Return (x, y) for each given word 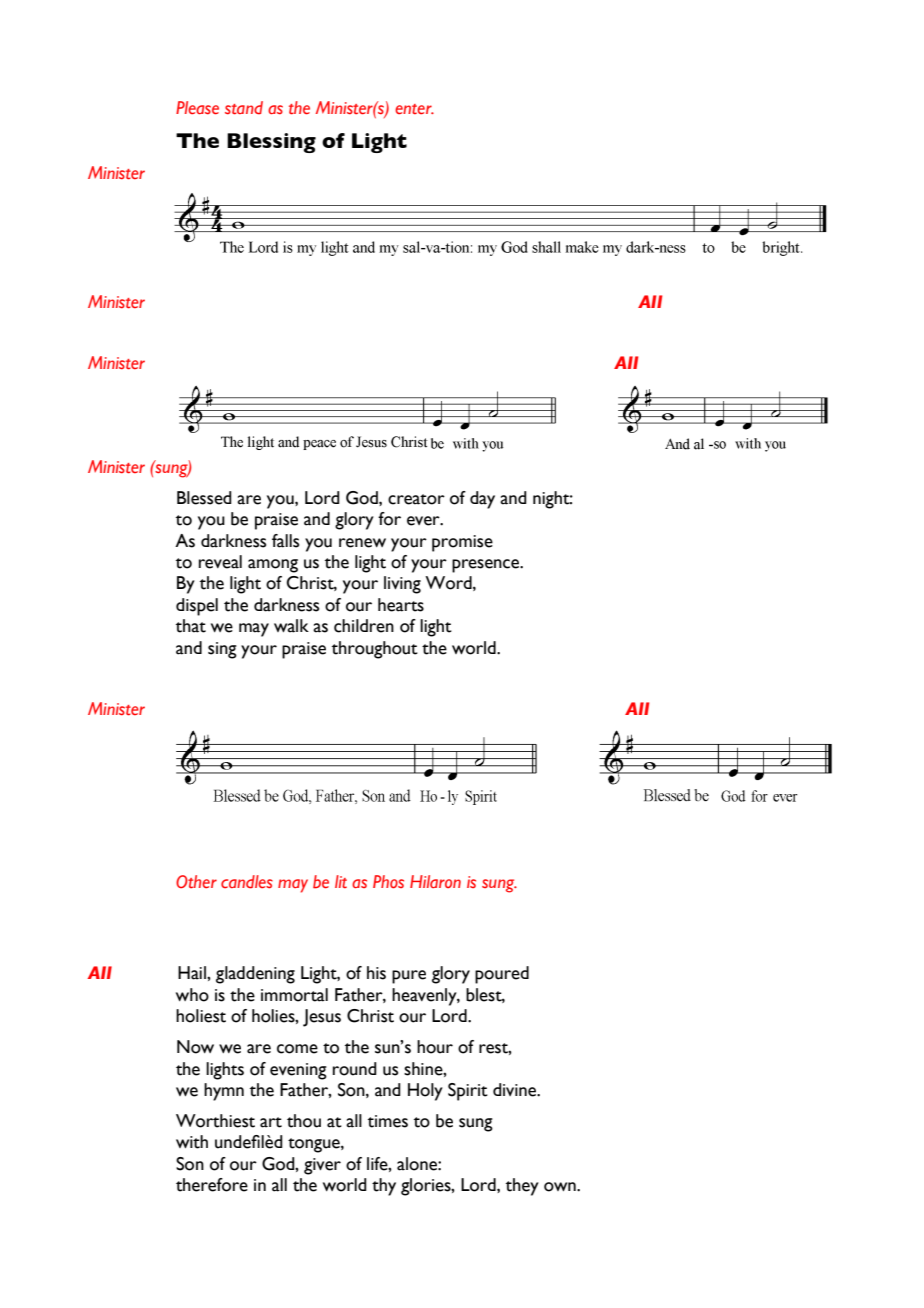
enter (414, 109)
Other (196, 881)
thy (384, 1187)
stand (244, 108)
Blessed (204, 498)
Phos (388, 882)
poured (502, 975)
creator (416, 499)
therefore (212, 1185)
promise (462, 543)
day (482, 500)
